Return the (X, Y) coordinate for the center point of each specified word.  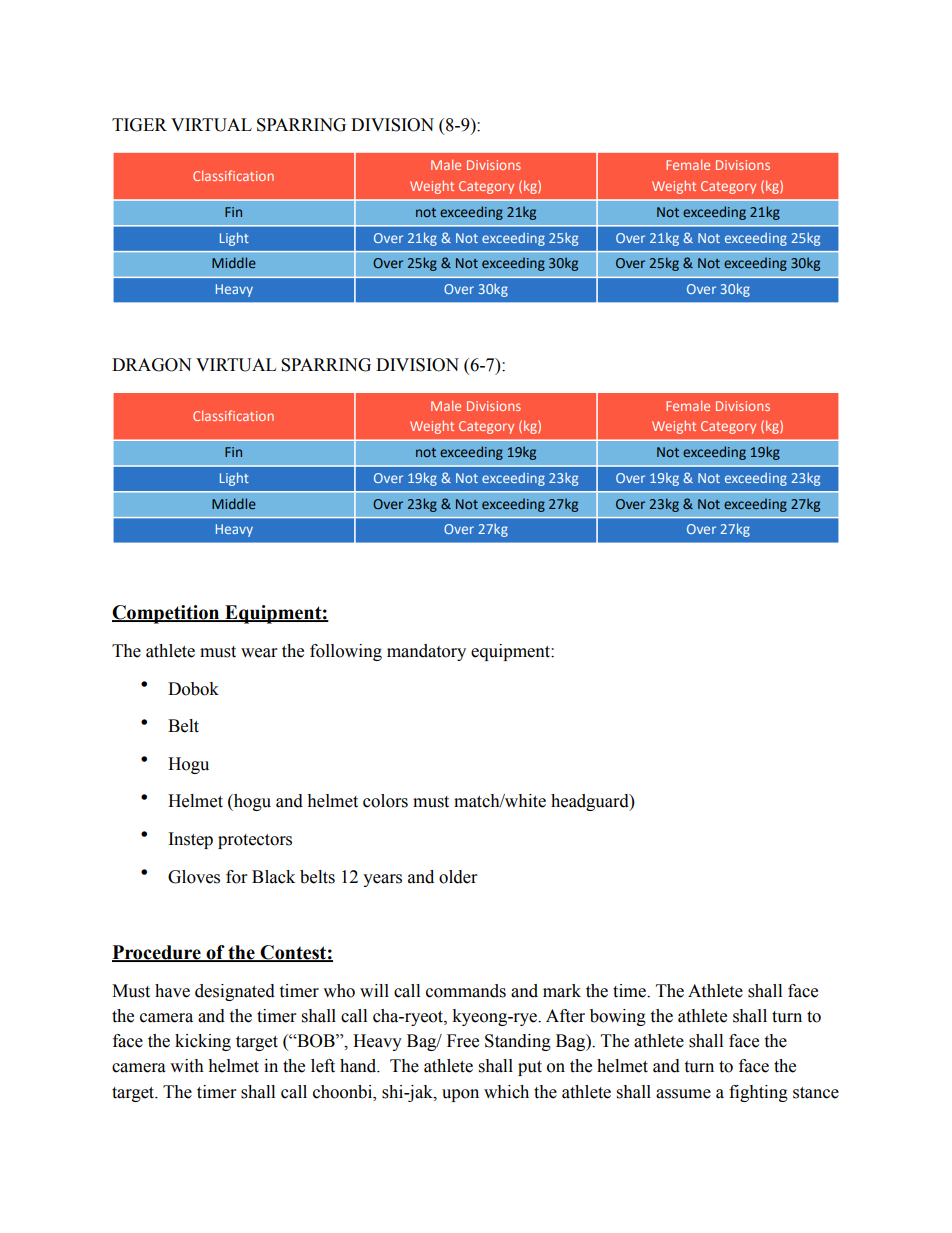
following (346, 652)
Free (463, 1041)
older (458, 877)
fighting (758, 1093)
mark (562, 991)
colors (385, 801)
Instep (191, 840)
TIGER (139, 125)
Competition (167, 614)
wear (259, 653)
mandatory (426, 652)
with (187, 1066)
